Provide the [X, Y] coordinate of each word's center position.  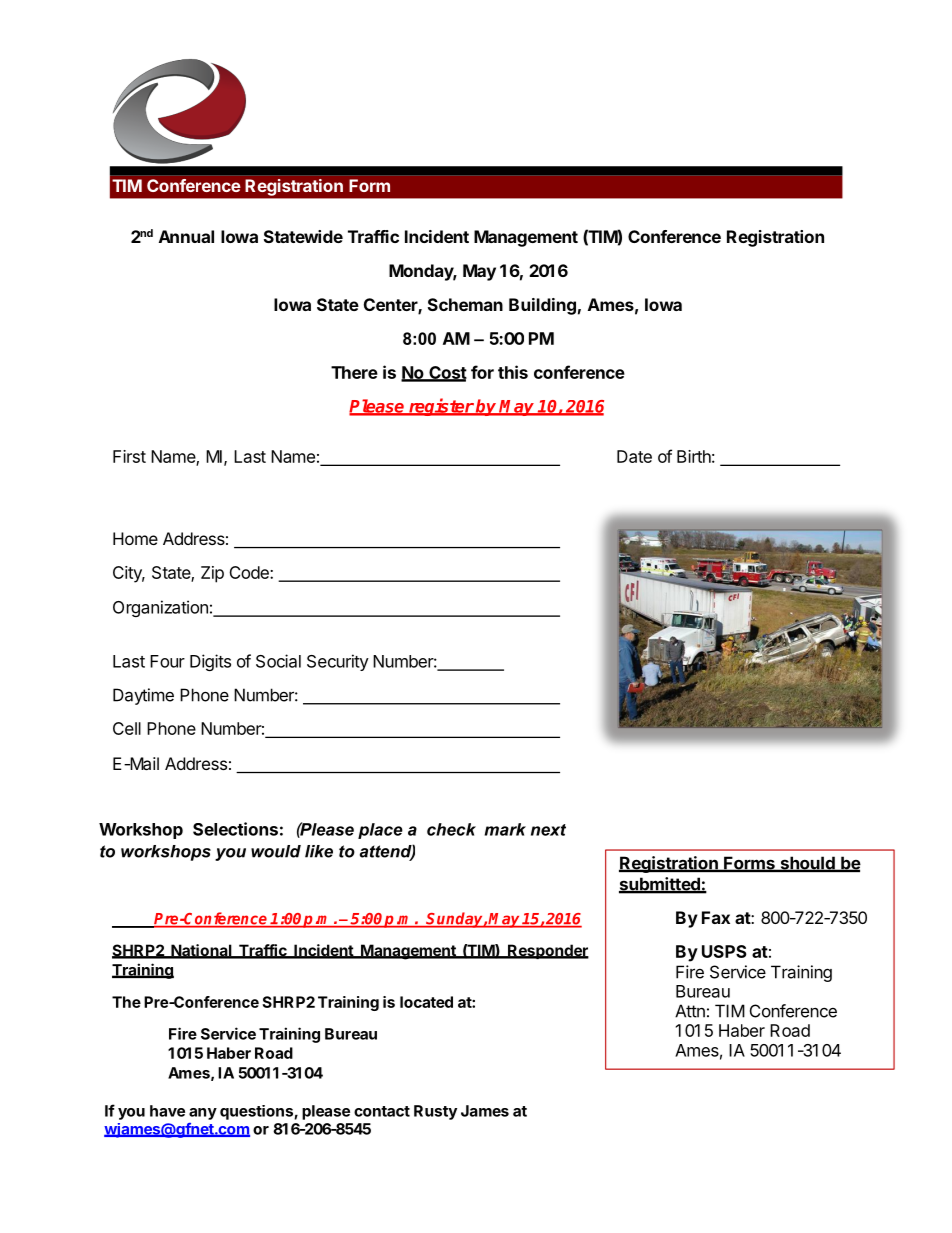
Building [542, 306]
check [451, 829]
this [513, 372]
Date [634, 456]
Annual [186, 236]
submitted [660, 885]
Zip [212, 574]
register [441, 407]
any [203, 1114]
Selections [235, 829]
